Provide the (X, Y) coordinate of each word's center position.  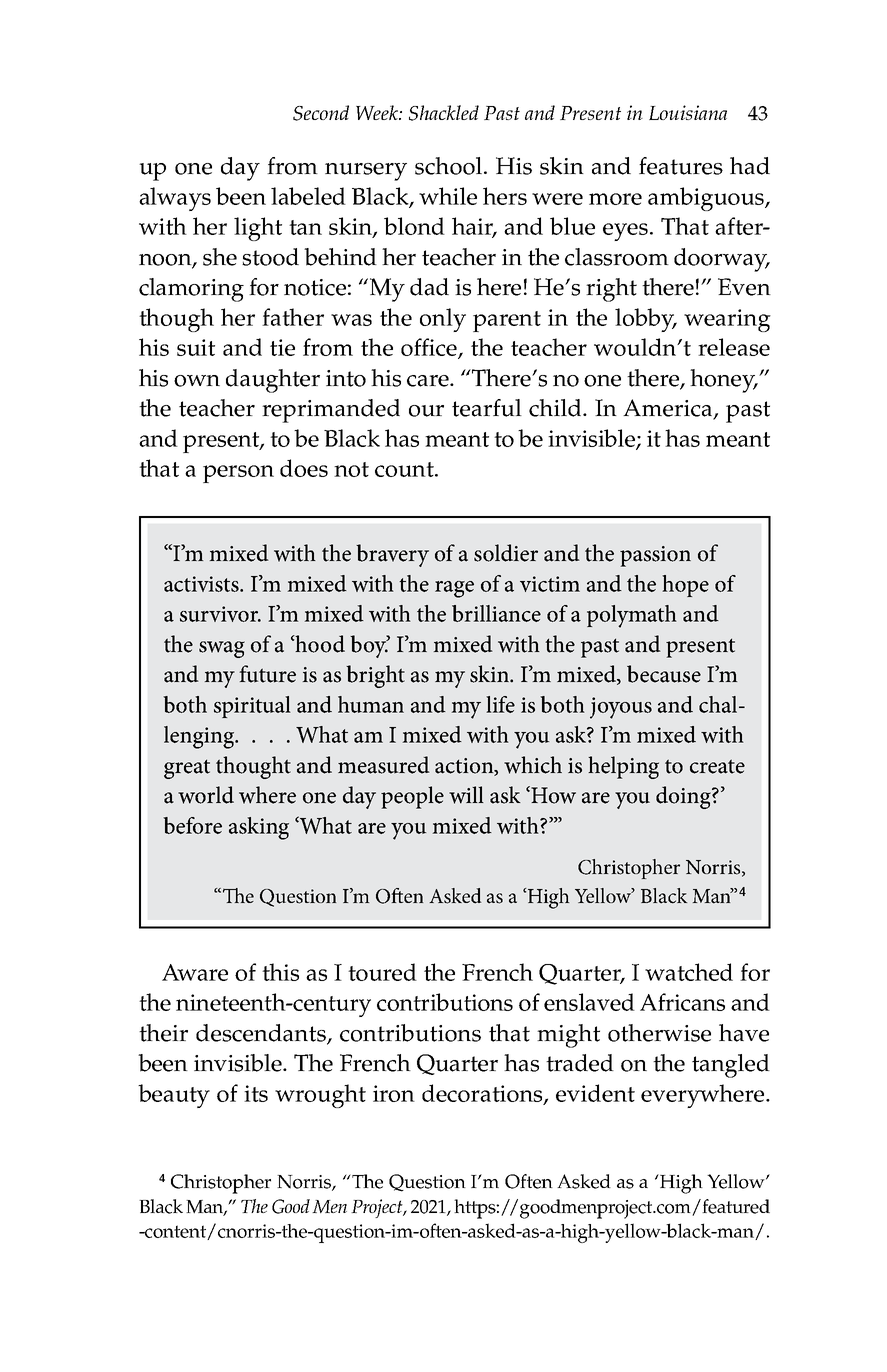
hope (685, 586)
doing (684, 797)
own (197, 381)
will (466, 795)
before (192, 825)
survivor (220, 614)
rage (454, 589)
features (681, 166)
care (429, 381)
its (256, 1093)
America (669, 409)
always (175, 199)
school (448, 166)
